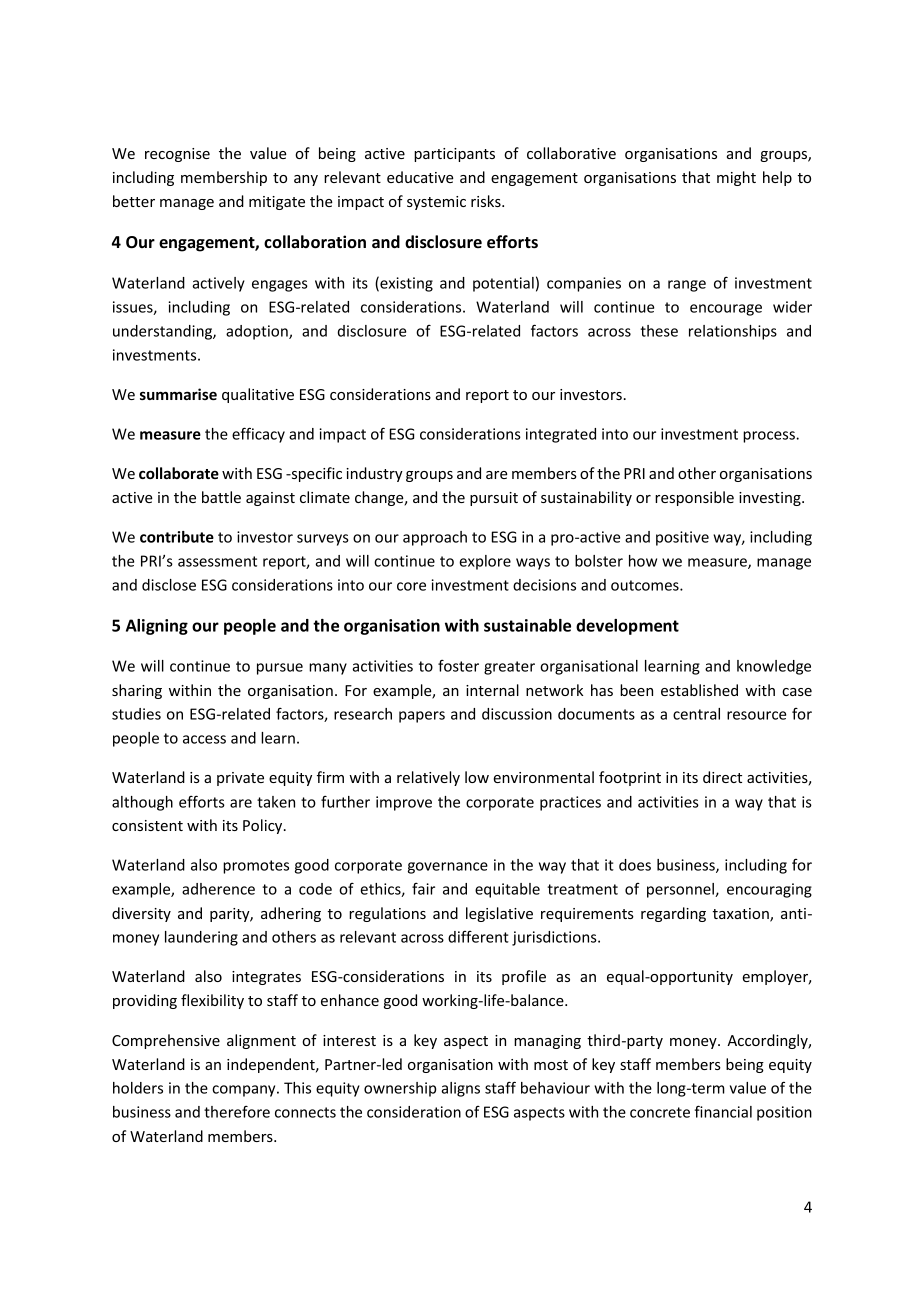  Describe the element at coordinates (460, 1089) in the document. I see `aligns` at that location.
